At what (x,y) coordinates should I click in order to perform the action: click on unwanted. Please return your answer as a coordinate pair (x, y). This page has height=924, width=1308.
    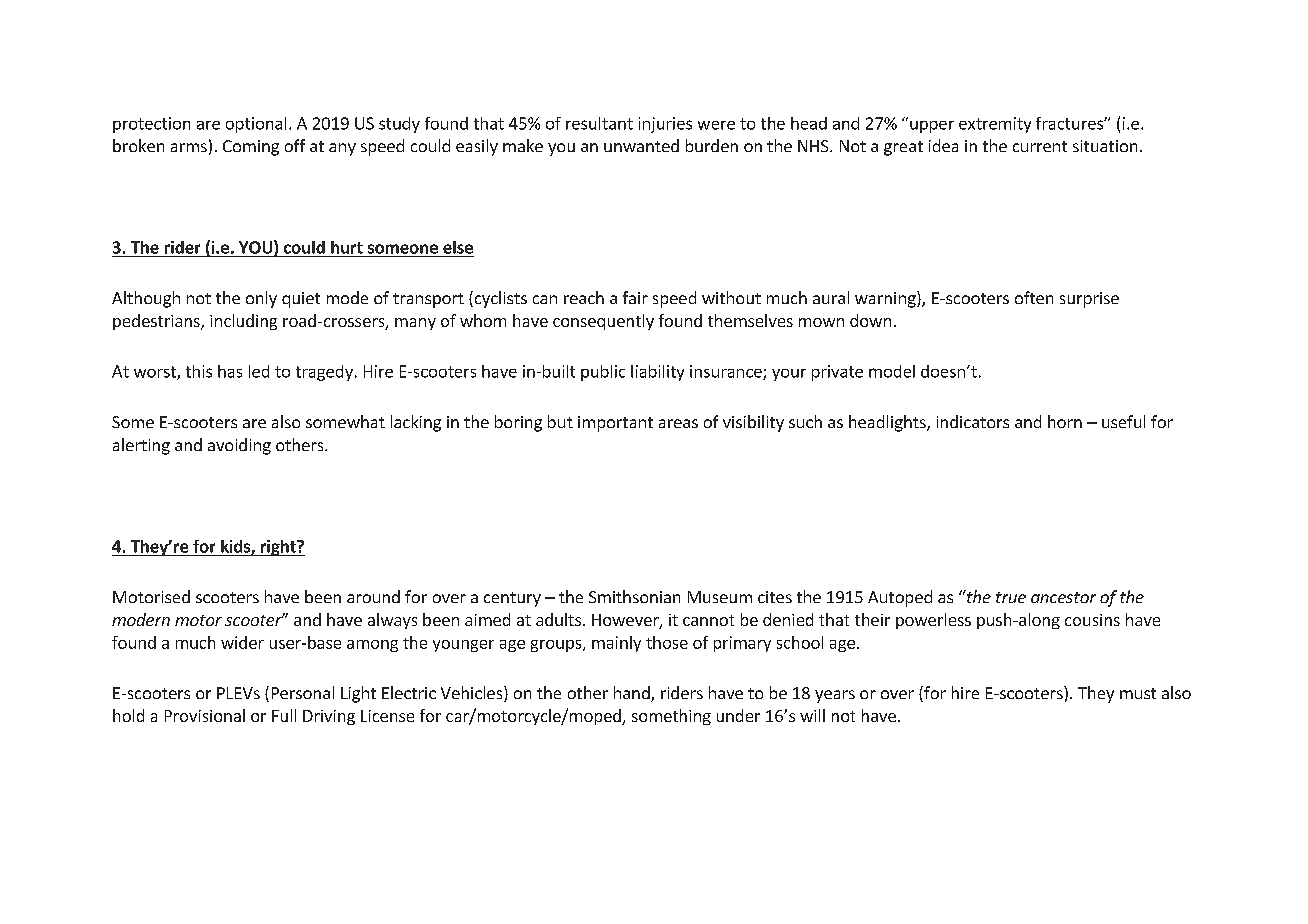
    Looking at the image, I should click on (641, 145).
